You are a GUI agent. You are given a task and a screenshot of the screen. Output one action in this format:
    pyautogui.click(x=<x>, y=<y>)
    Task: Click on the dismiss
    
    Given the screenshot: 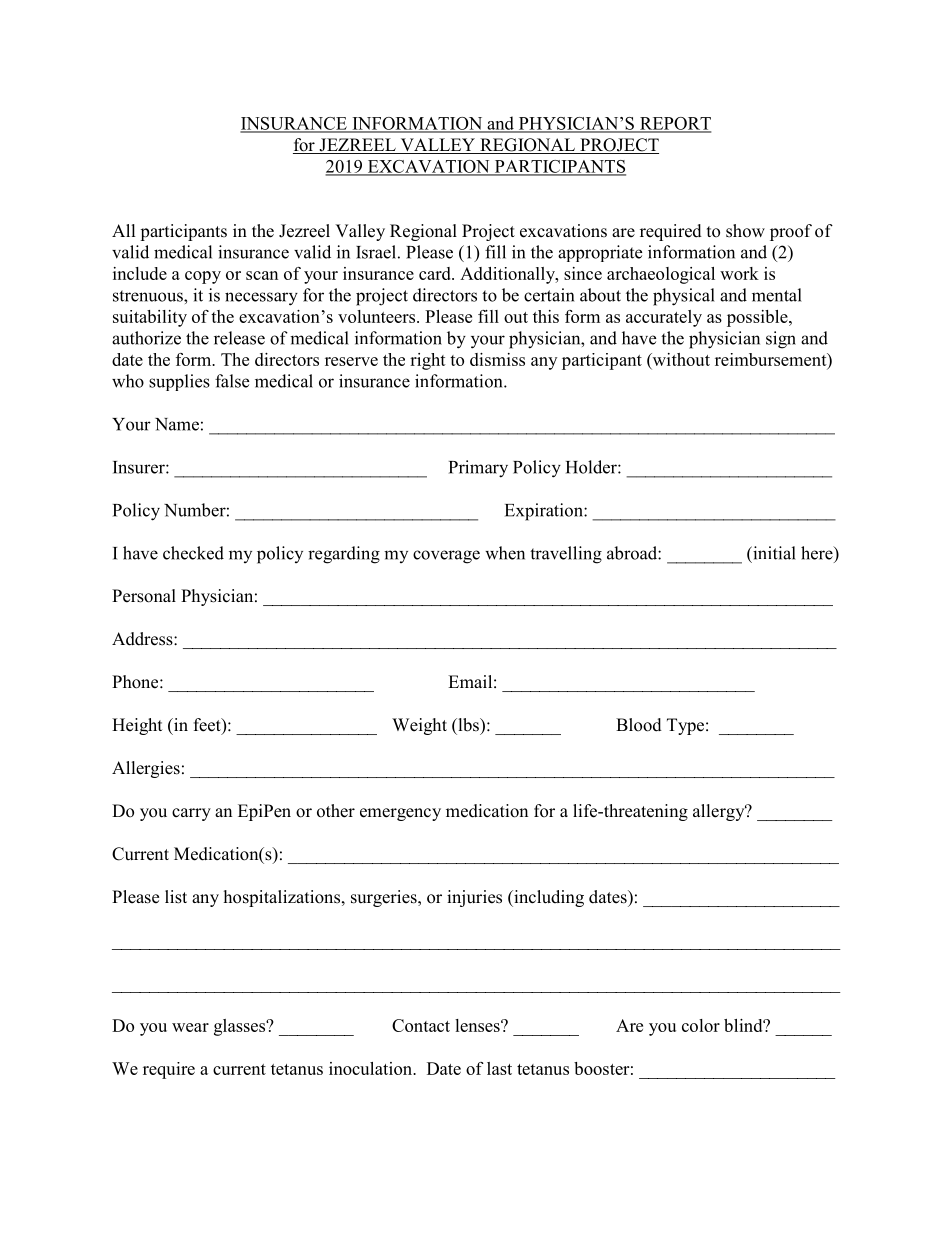 What is the action you would take?
    pyautogui.click(x=497, y=359)
